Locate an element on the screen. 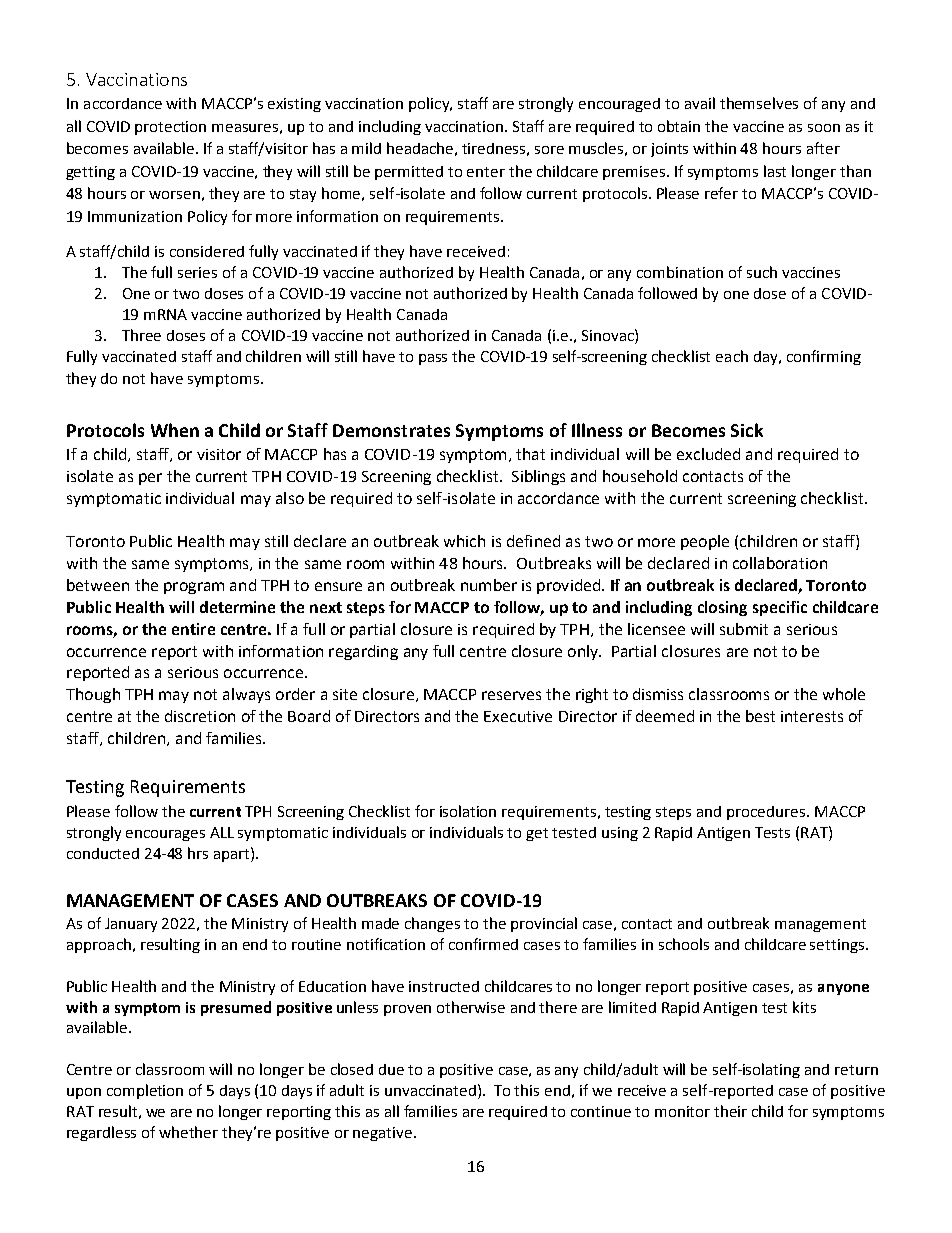 The image size is (952, 1233). themselves is located at coordinates (759, 103).
